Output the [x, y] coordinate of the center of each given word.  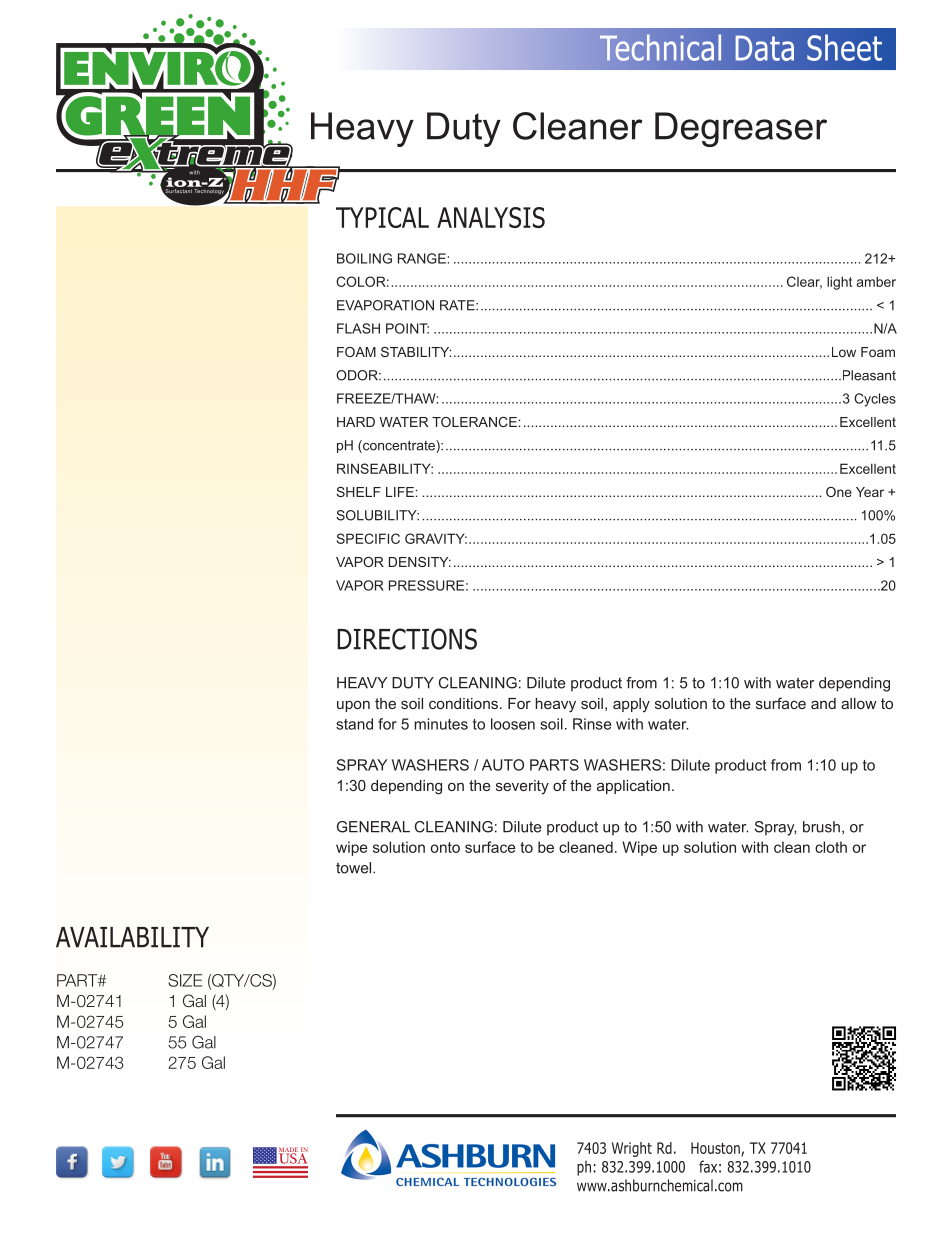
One [839, 492]
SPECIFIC [368, 538]
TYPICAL [382, 217]
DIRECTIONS [407, 639]
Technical [660, 47]
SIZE [185, 980]
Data [764, 48]
